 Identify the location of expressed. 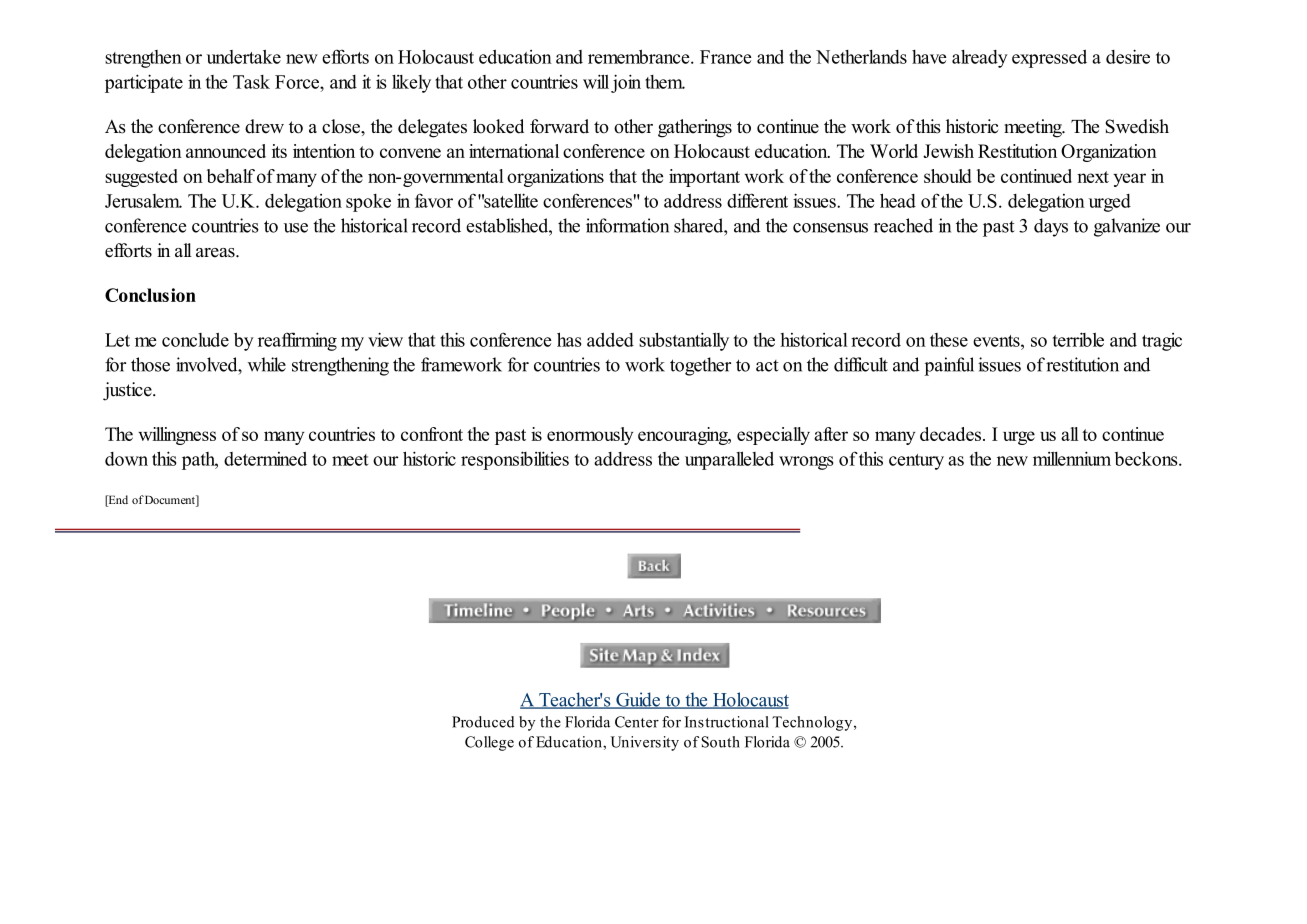
(1049, 59).
